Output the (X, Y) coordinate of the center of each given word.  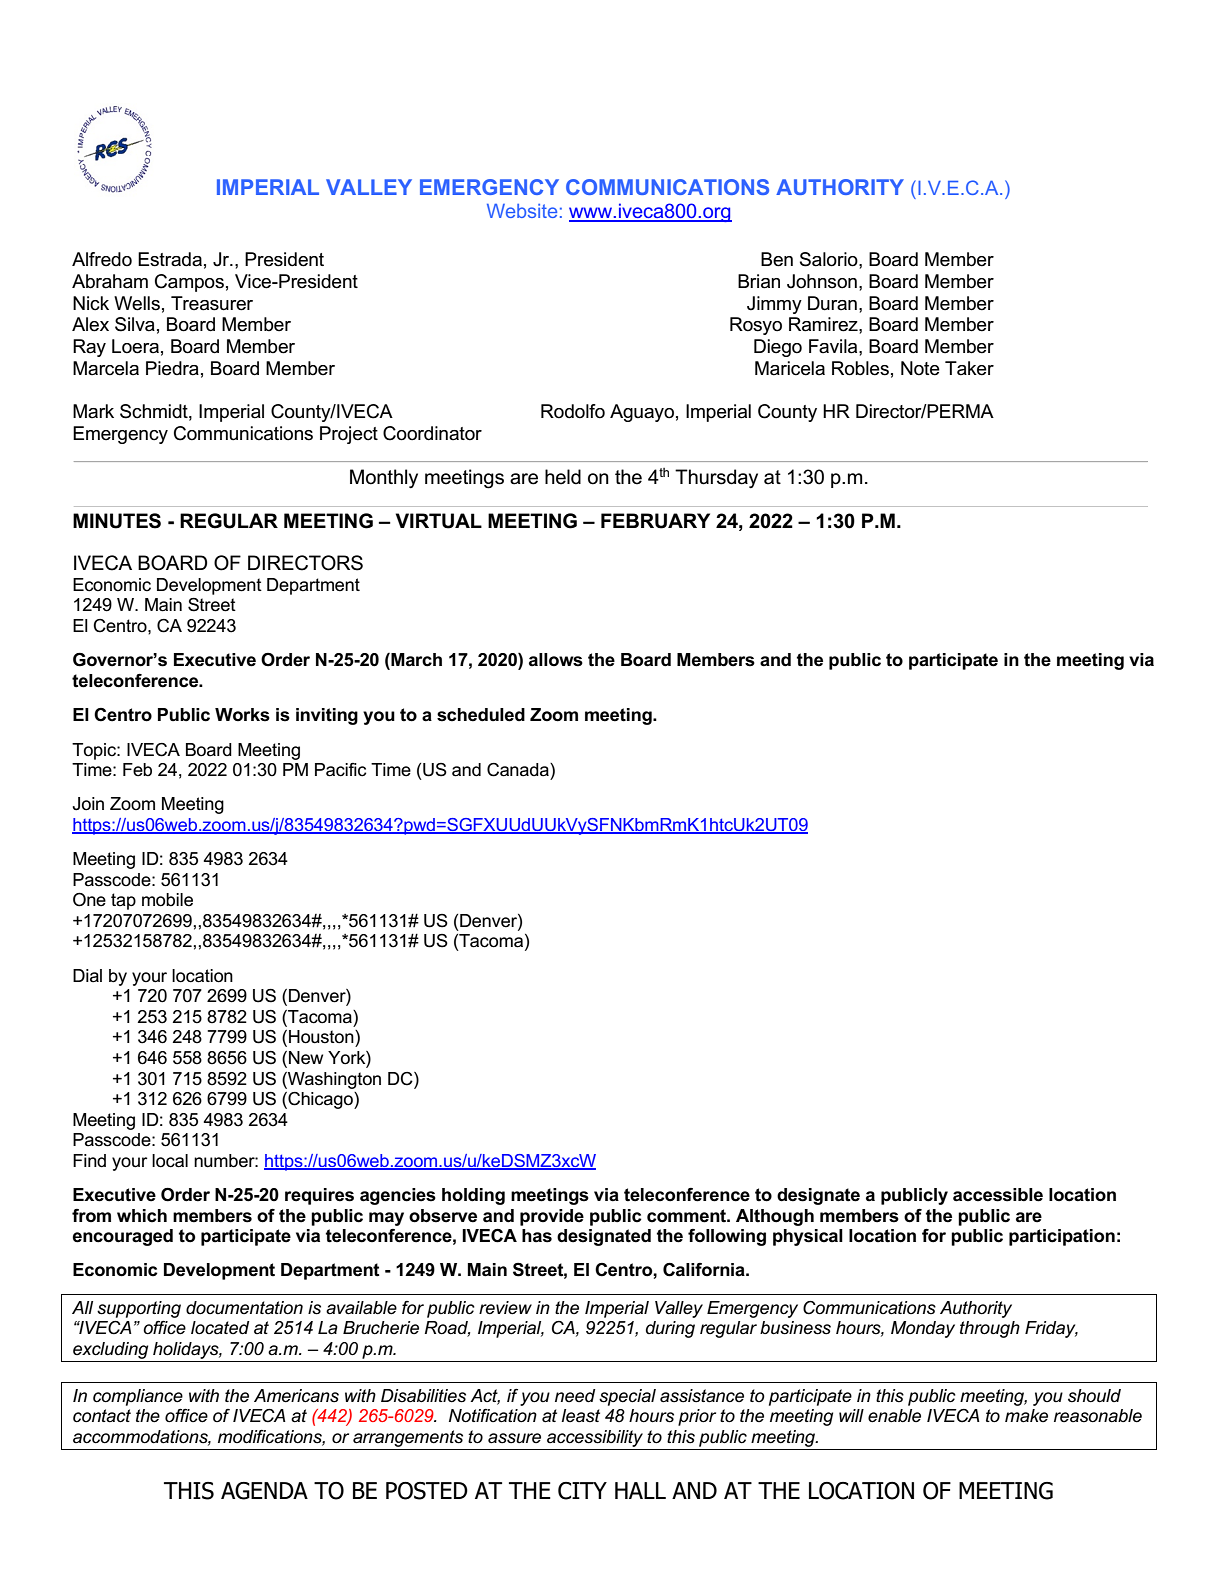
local (170, 1161)
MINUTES (117, 521)
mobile (167, 900)
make (1026, 1416)
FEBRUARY (655, 521)
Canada (519, 770)
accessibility (595, 1438)
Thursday (716, 479)
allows (556, 660)
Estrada (170, 259)
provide (552, 1217)
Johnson (822, 281)
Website (522, 211)
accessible (998, 1195)
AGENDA (264, 1491)
